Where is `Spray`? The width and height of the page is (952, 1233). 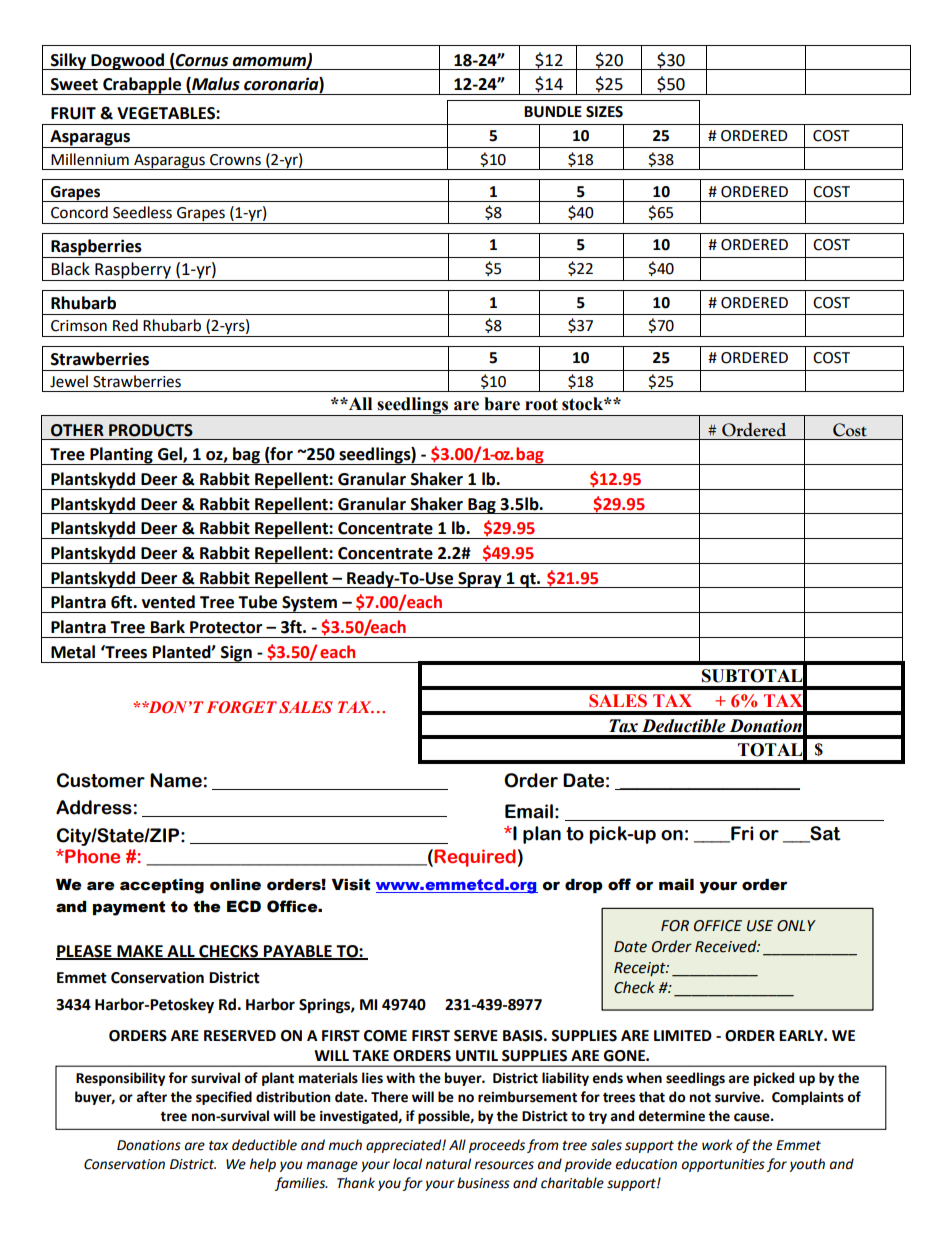 Spray is located at coordinates (480, 580).
